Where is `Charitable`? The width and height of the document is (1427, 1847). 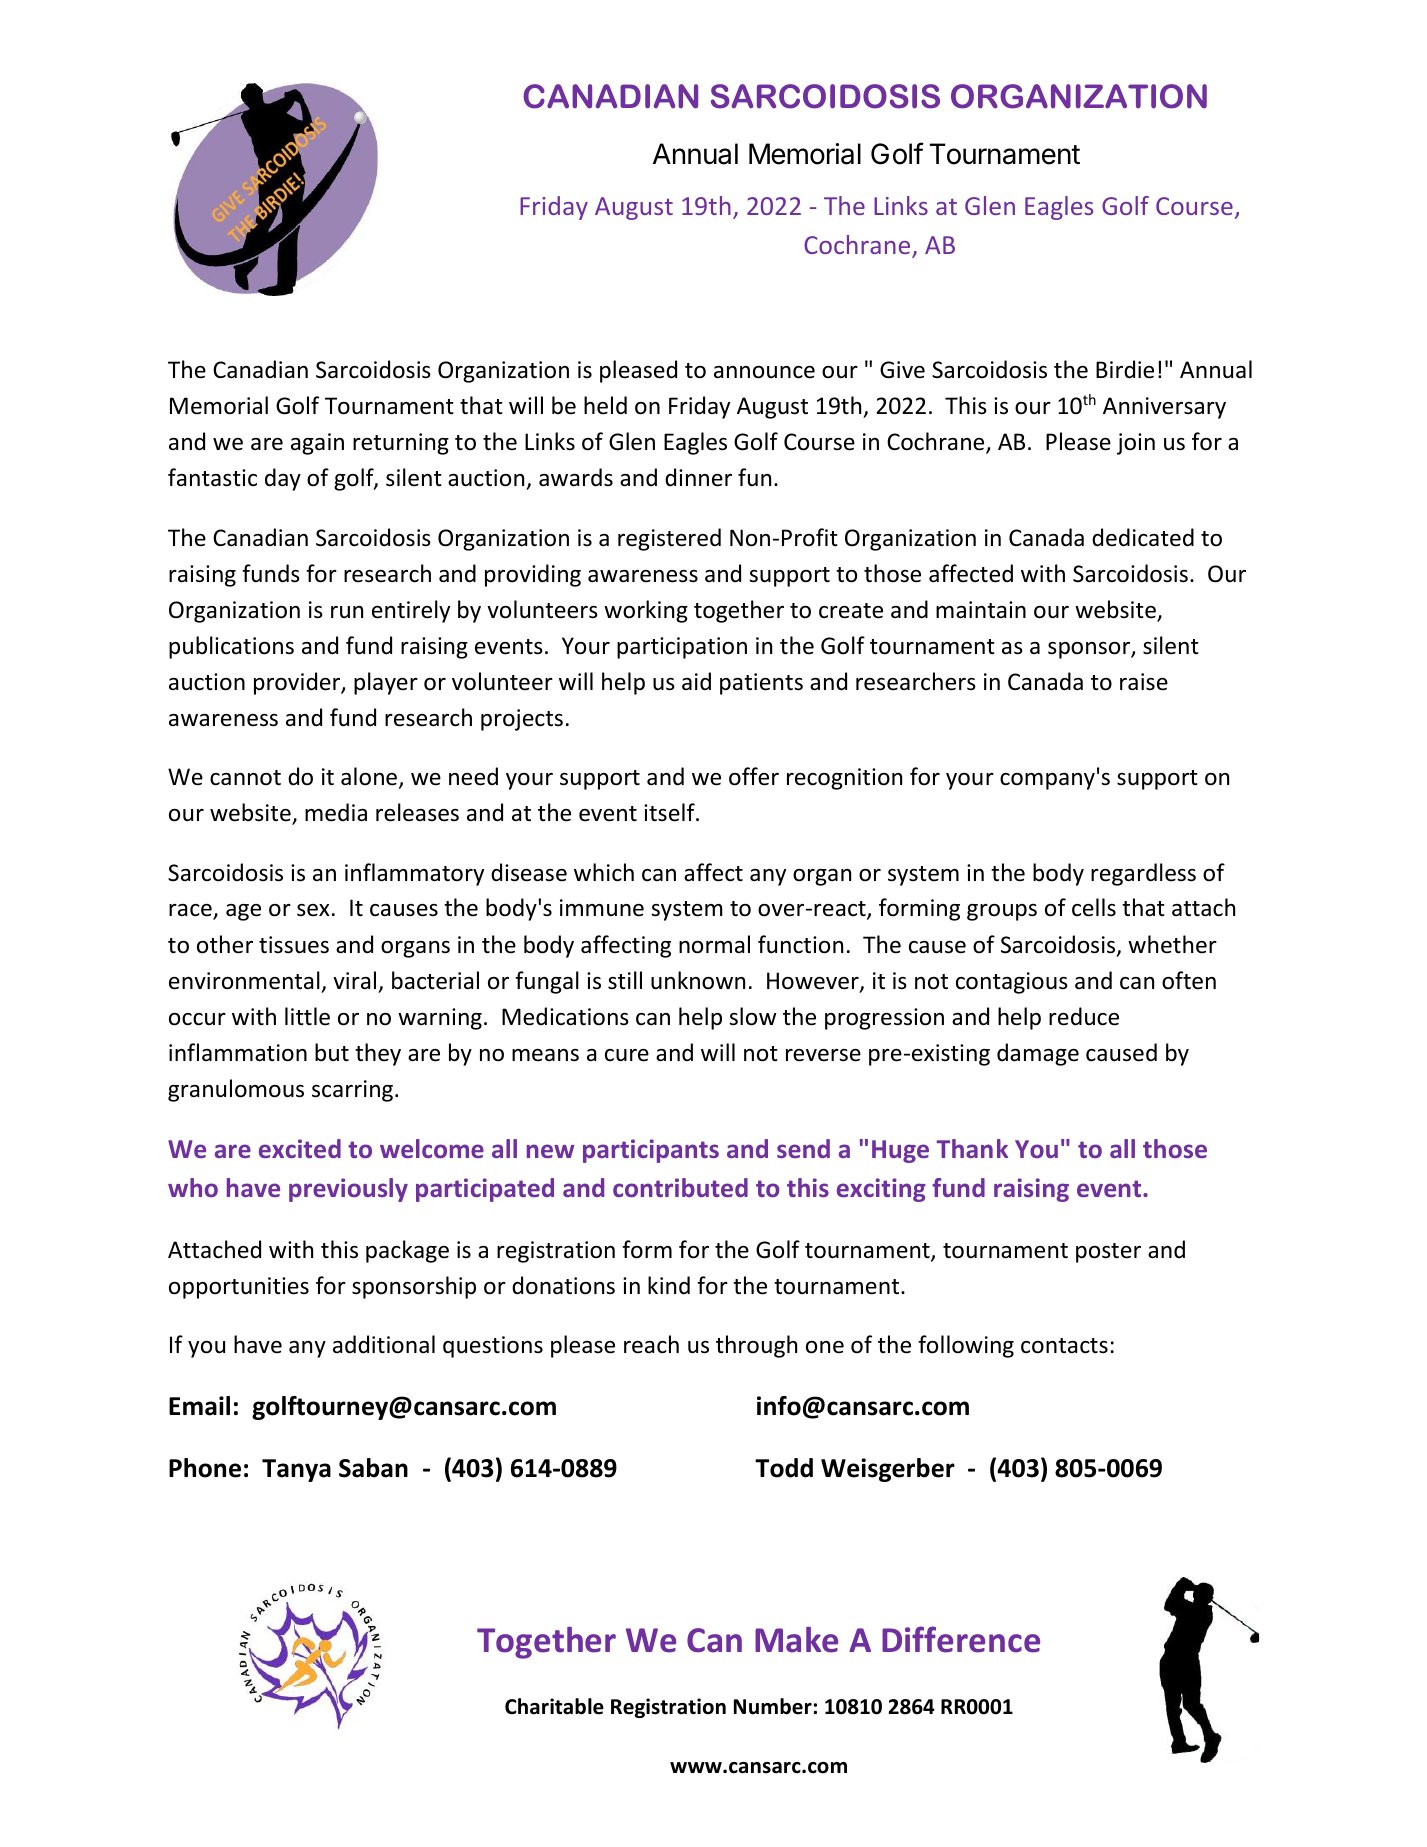
Charitable is located at coordinates (554, 1706).
